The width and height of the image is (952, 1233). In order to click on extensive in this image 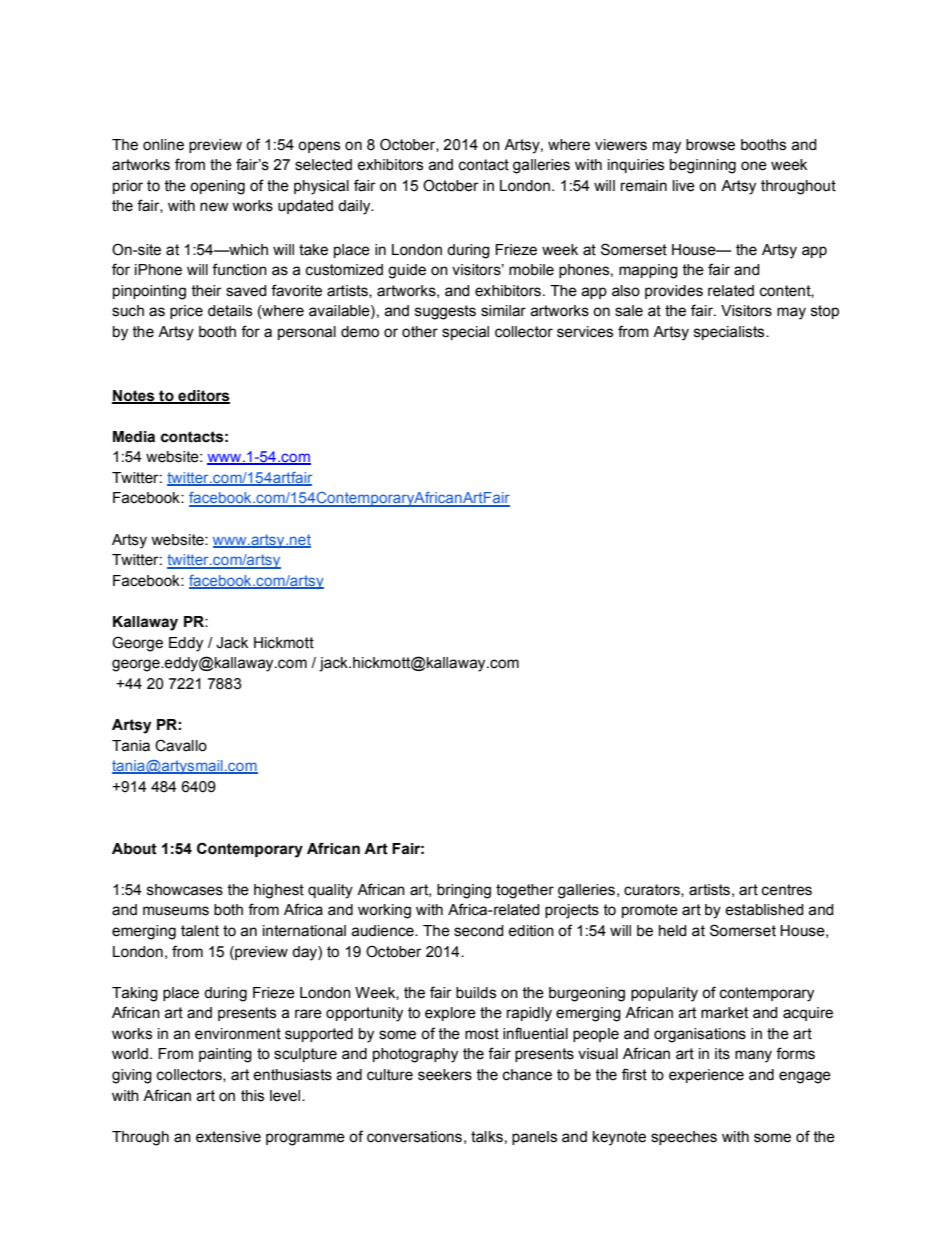, I will do `click(228, 1137)`.
